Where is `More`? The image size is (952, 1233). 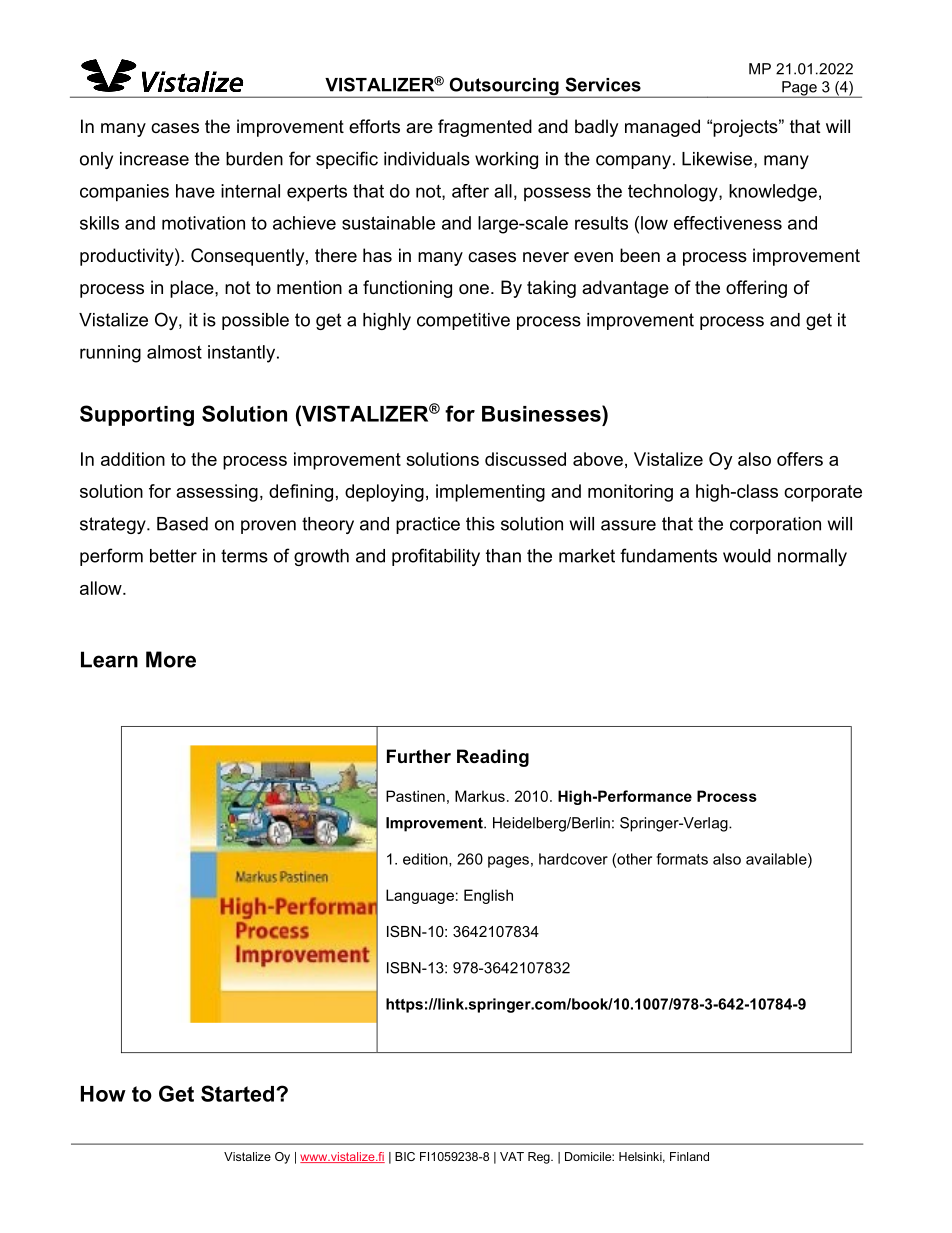 More is located at coordinates (171, 659).
